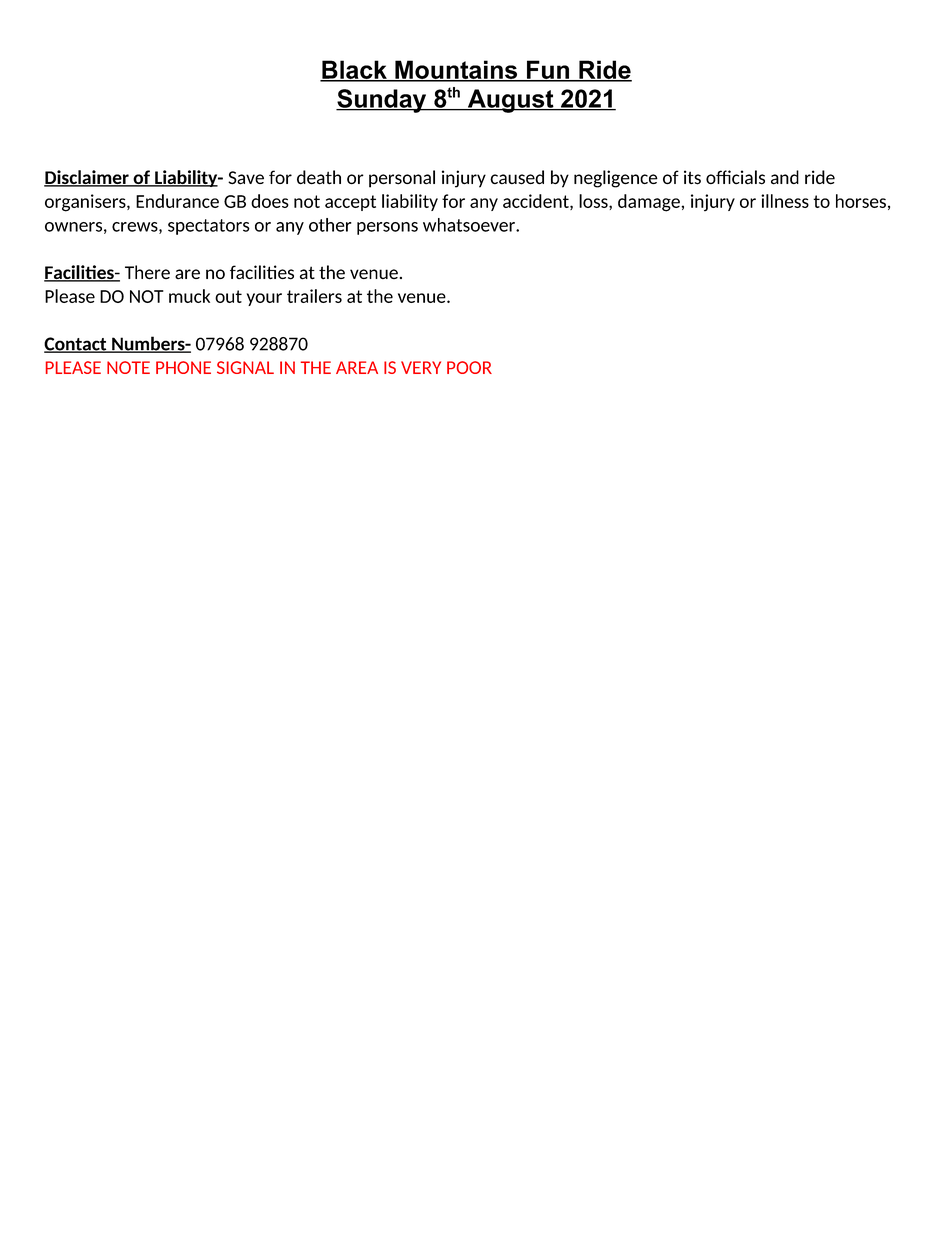 This screenshot has width=952, height=1233. What do you see at coordinates (785, 201) in the screenshot?
I see `illness` at bounding box center [785, 201].
